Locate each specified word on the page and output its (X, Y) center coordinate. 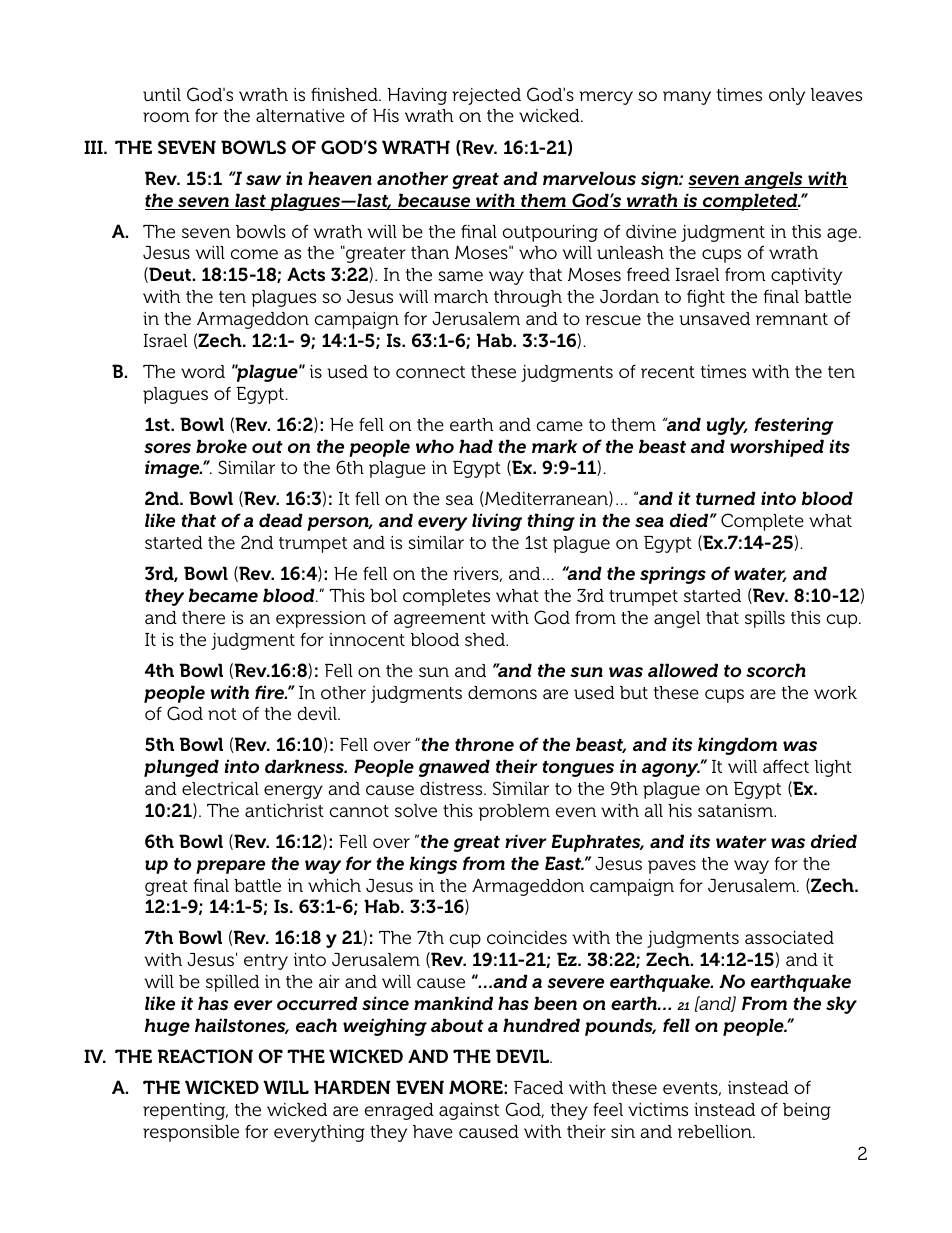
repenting (185, 1111)
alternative (300, 115)
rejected (486, 96)
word (203, 371)
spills (765, 619)
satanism (736, 811)
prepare (230, 867)
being (807, 1111)
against (469, 1111)
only (787, 96)
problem (514, 812)
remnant (792, 319)
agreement (440, 620)
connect (430, 372)
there (203, 618)
